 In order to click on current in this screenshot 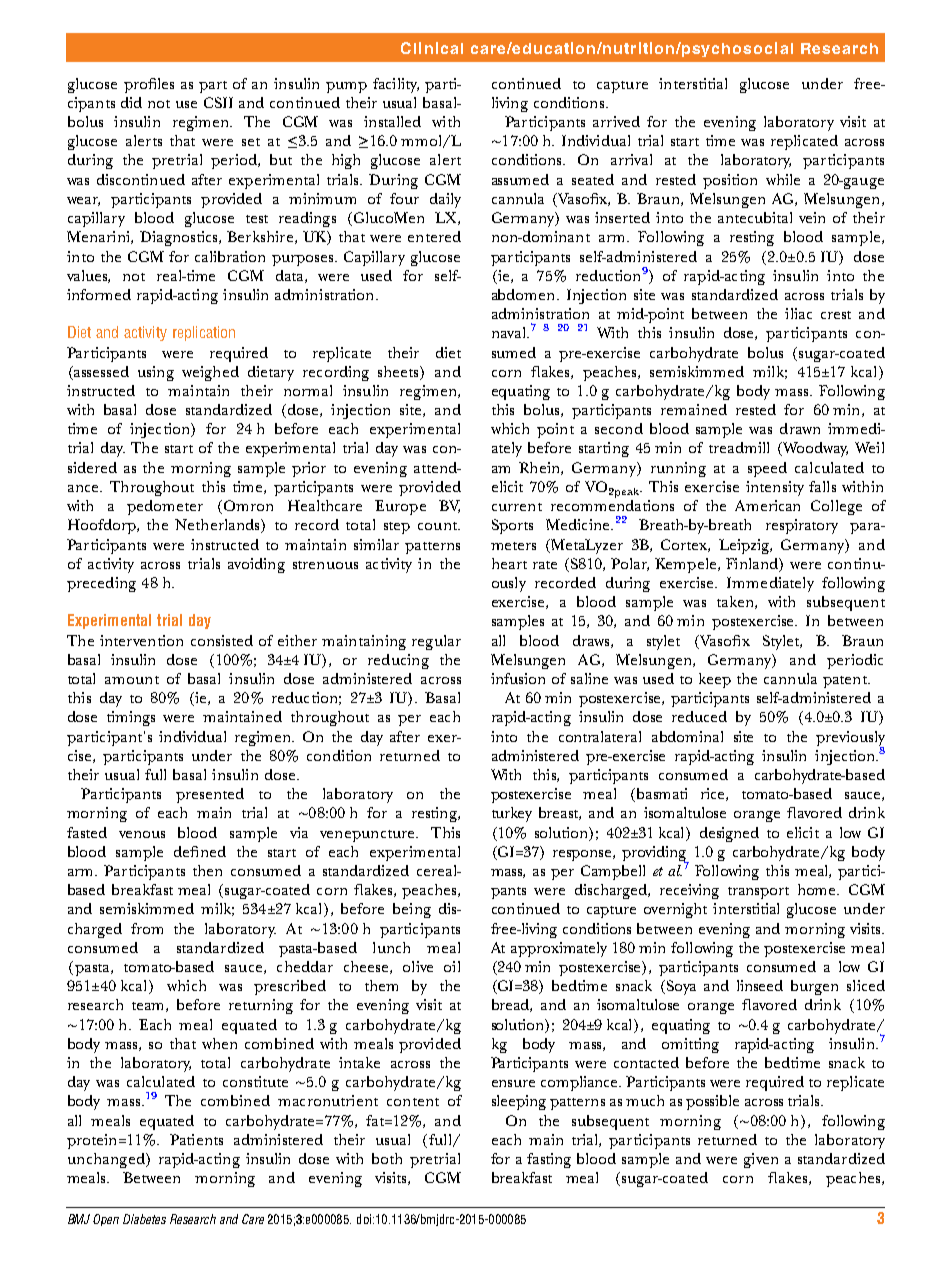, I will do `click(517, 507)`.
